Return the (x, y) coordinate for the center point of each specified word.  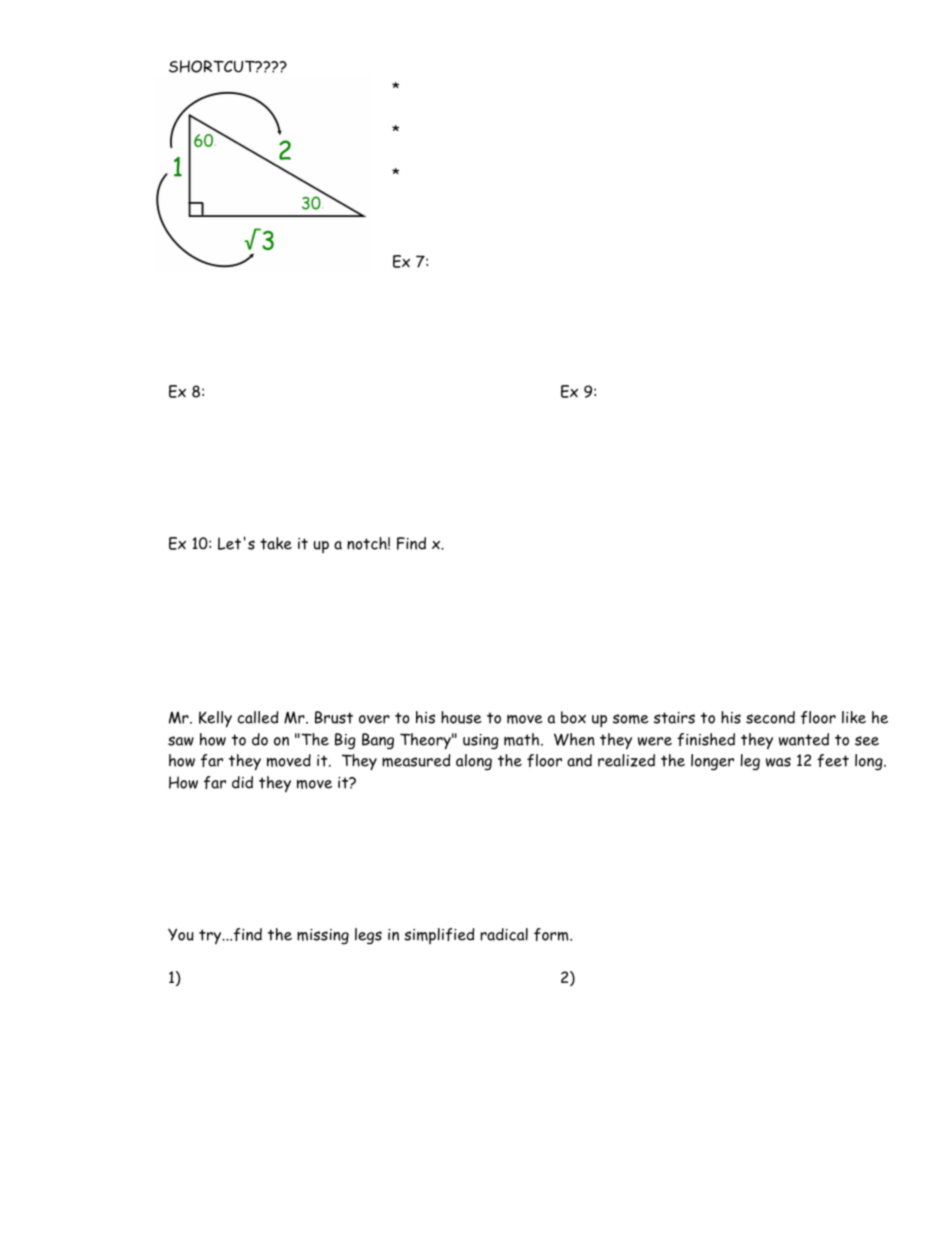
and (579, 760)
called (258, 717)
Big (345, 741)
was (778, 762)
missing (323, 937)
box (573, 717)
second (770, 717)
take (276, 543)
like (854, 717)
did (242, 782)
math (523, 739)
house (461, 717)
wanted (804, 739)
